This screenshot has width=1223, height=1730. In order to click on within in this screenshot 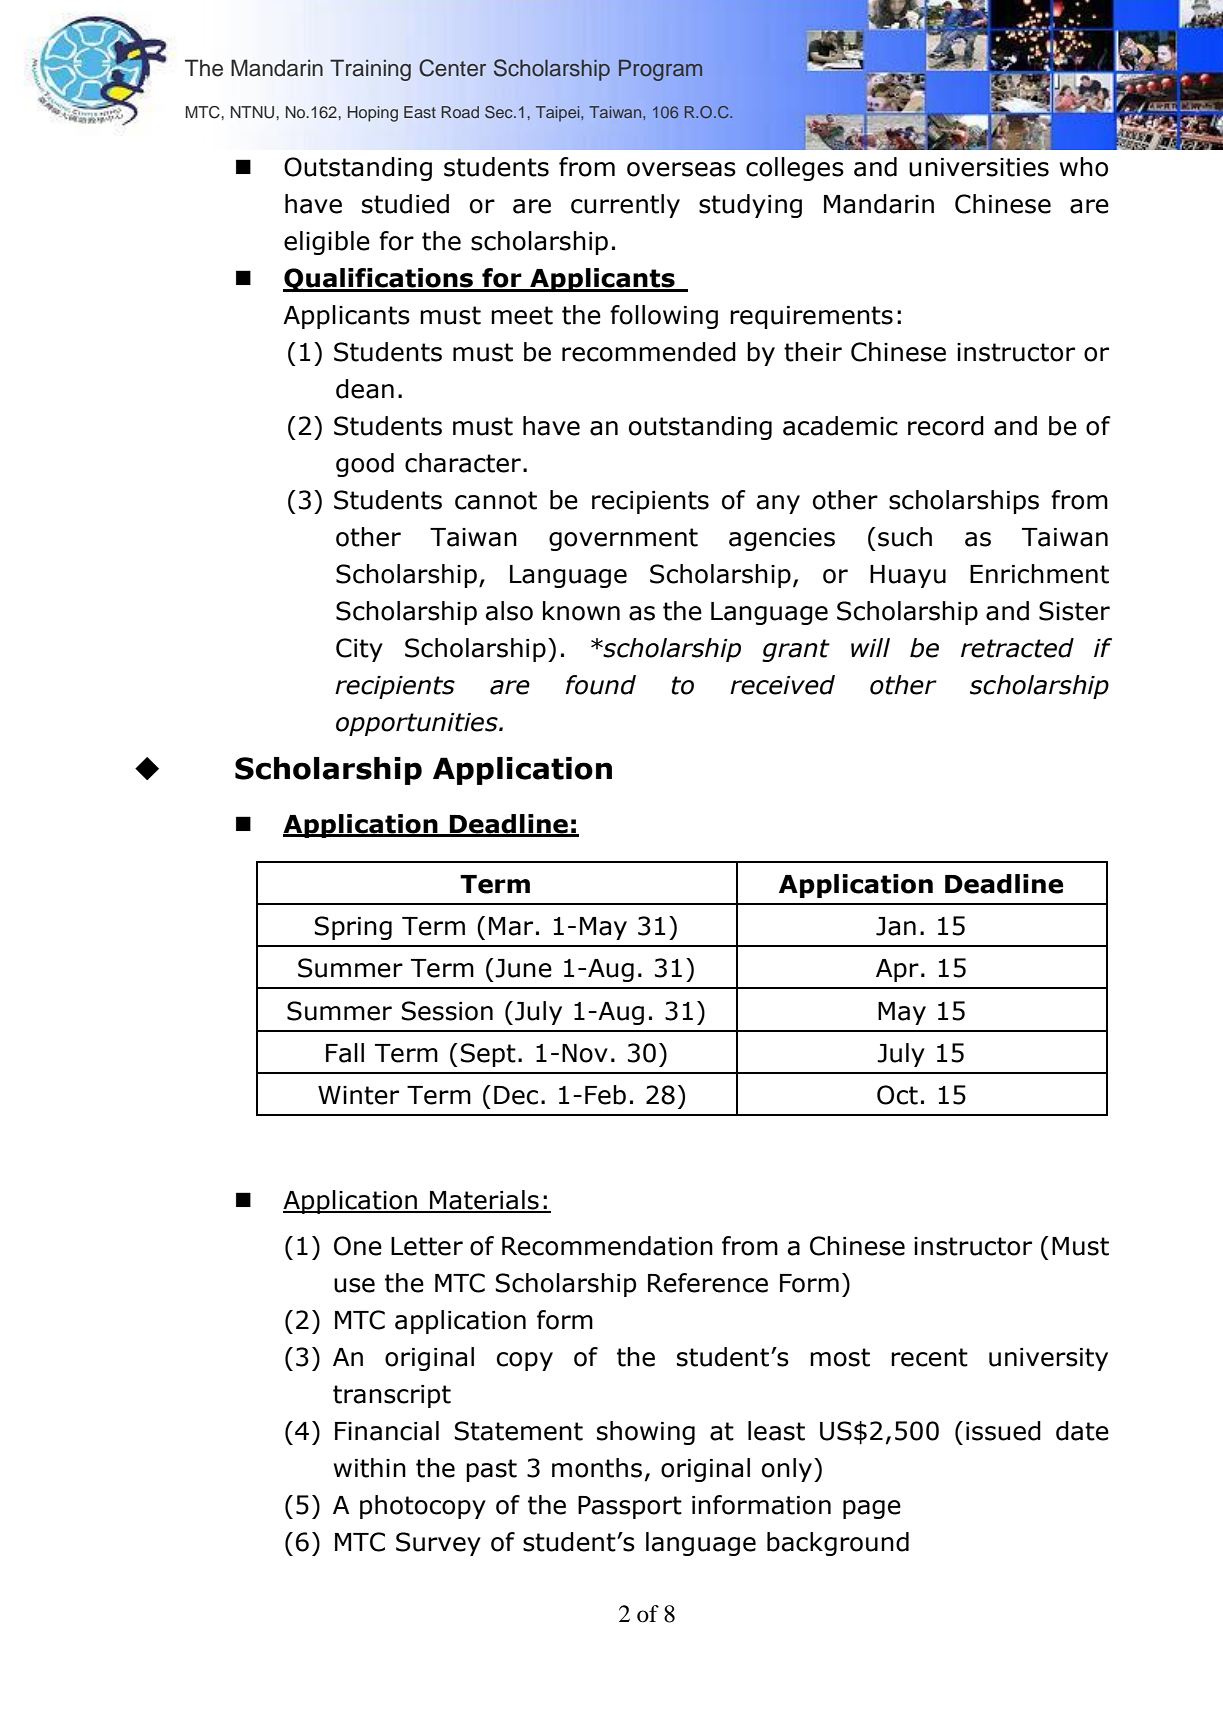, I will do `click(370, 1468)`.
